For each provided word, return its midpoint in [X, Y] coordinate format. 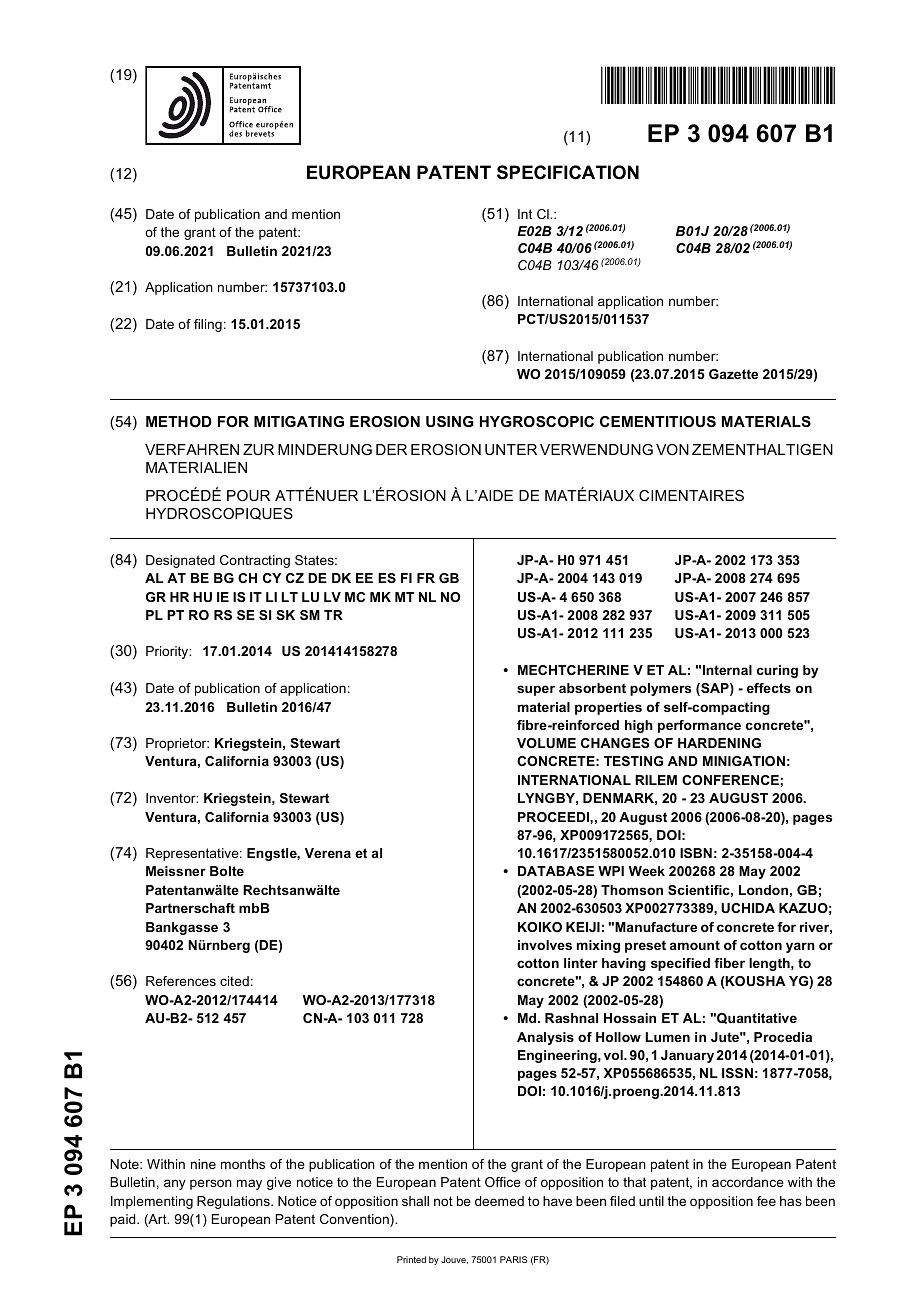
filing [208, 325]
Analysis [545, 1038]
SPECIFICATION [568, 172]
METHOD [179, 421]
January [687, 1056]
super [536, 690]
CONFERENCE [731, 780]
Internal [727, 670]
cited [234, 981]
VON [672, 449]
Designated [180, 561]
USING [450, 421]
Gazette [733, 374]
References [181, 981]
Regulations [234, 1202]
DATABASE [556, 871]
